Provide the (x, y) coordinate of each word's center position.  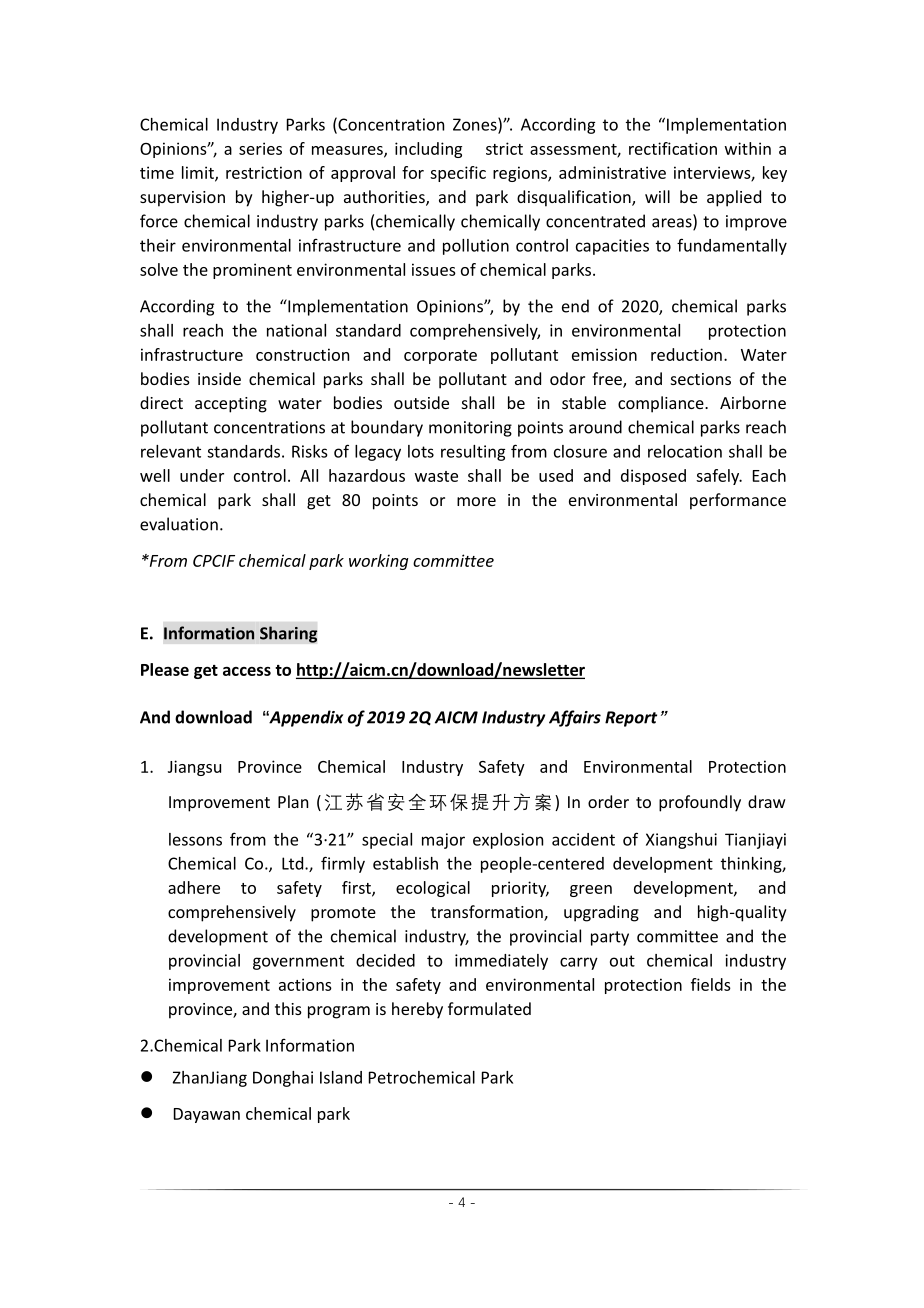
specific (458, 174)
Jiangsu (194, 768)
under (202, 475)
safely (718, 477)
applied (734, 198)
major (443, 841)
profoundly (700, 803)
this (288, 1008)
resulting (473, 453)
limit (199, 173)
